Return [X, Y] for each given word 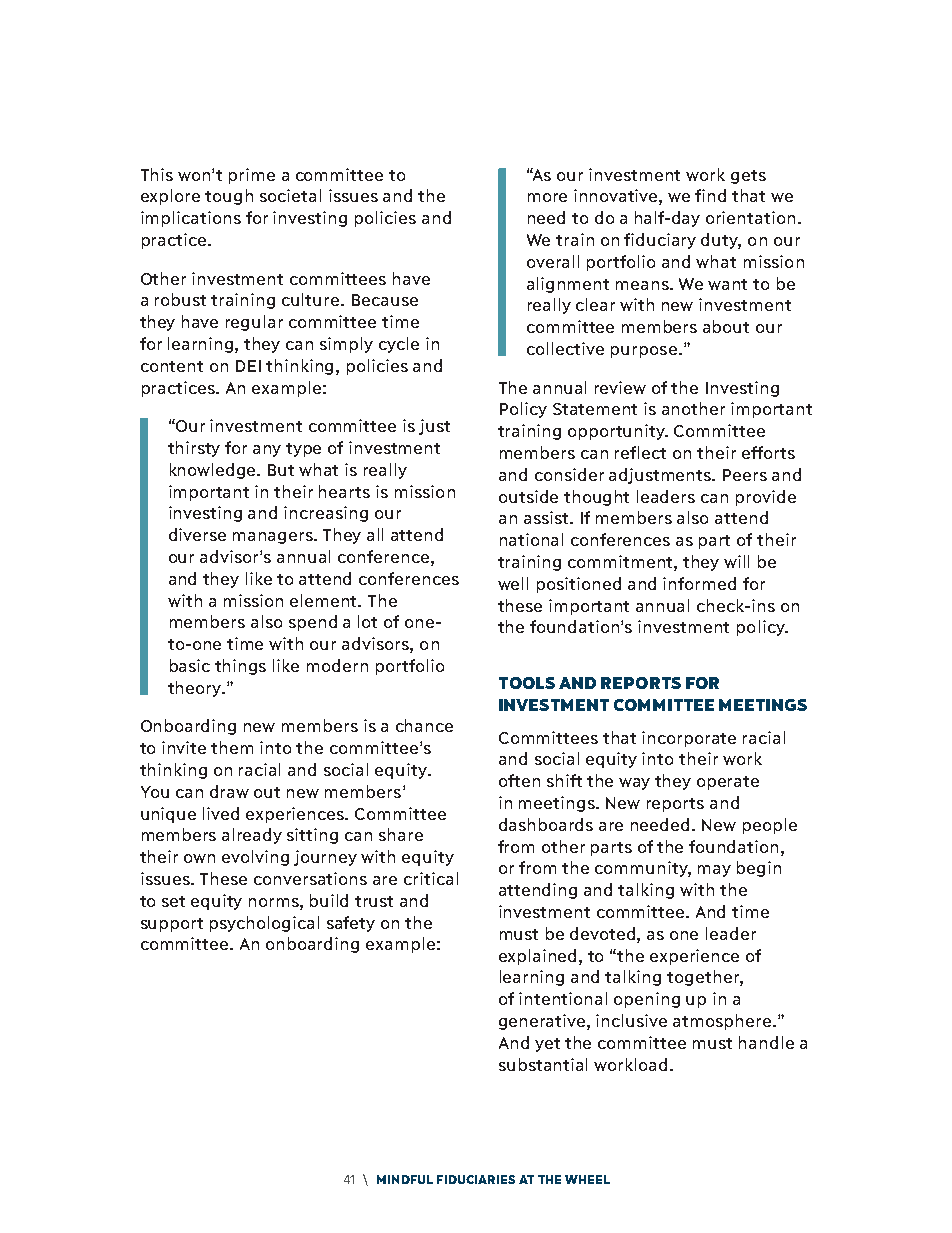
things [240, 667]
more [547, 197]
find [710, 195]
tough [229, 197]
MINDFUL [405, 1179]
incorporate [689, 739]
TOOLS [527, 683]
